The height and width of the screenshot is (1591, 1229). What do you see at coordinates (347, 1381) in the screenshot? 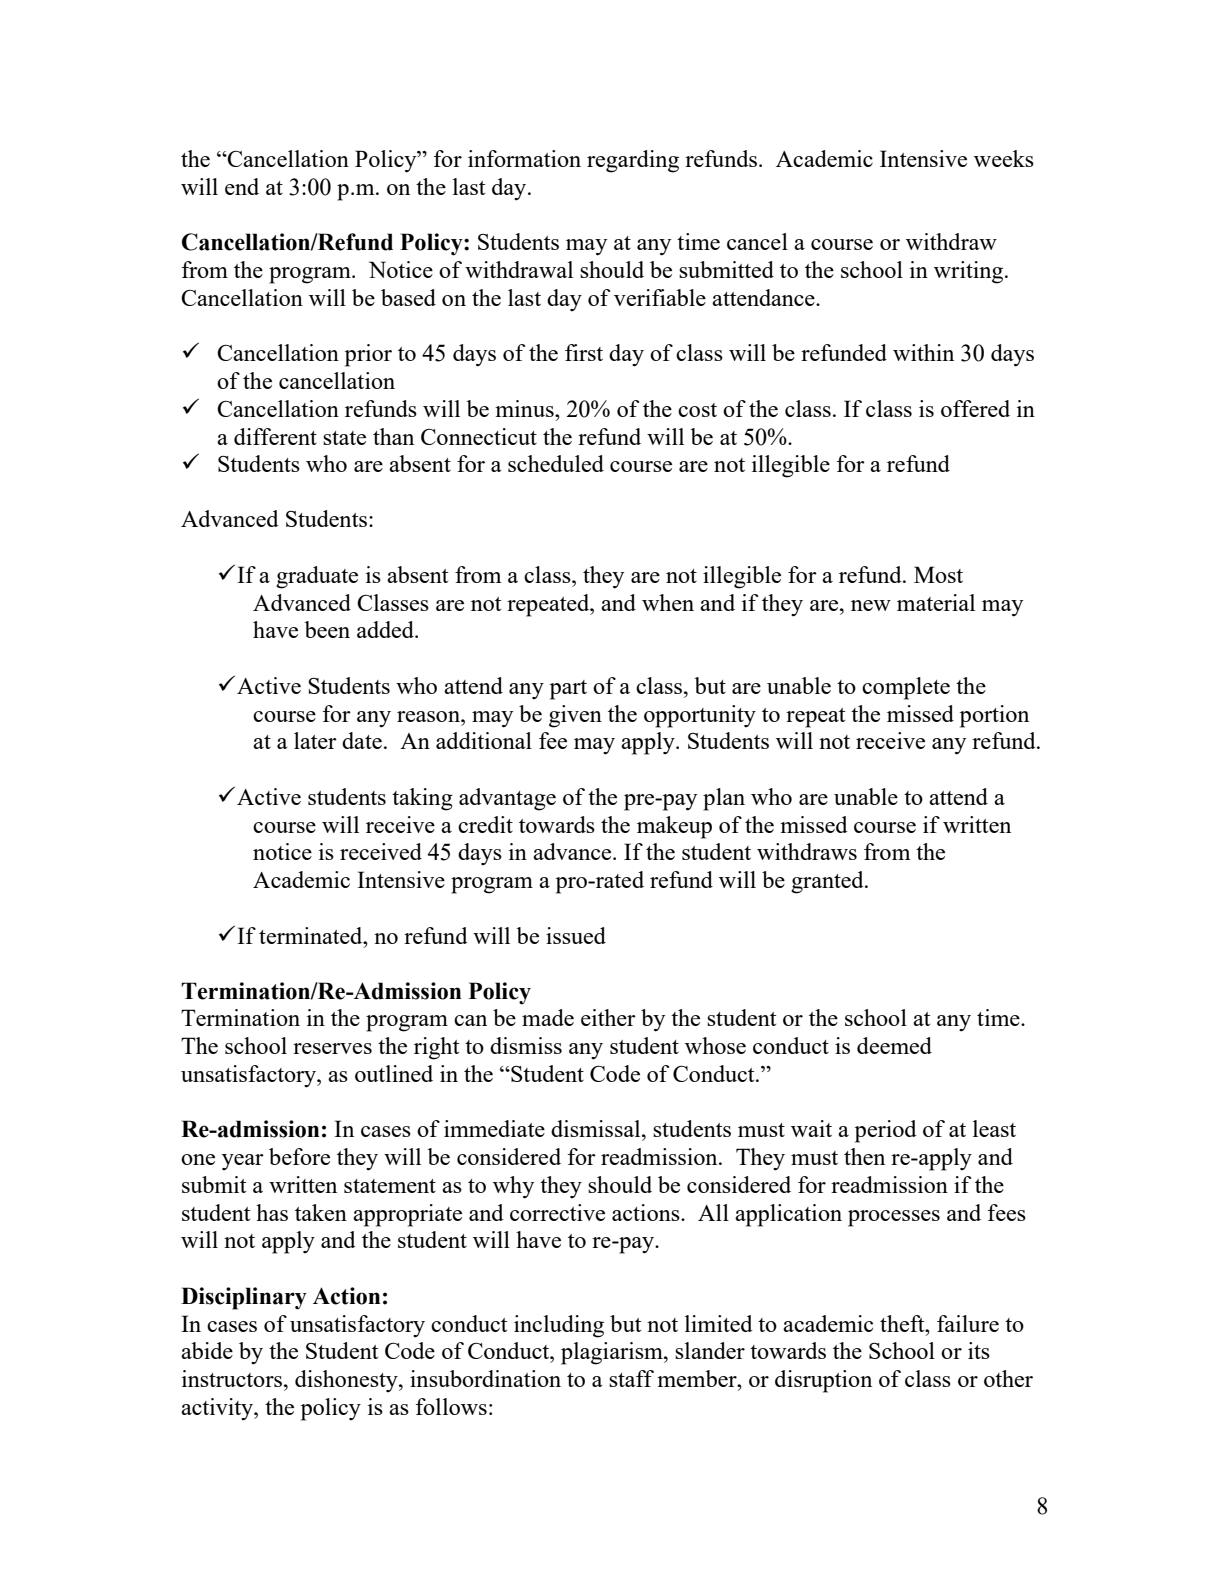
I see `dishonesty` at bounding box center [347, 1381].
